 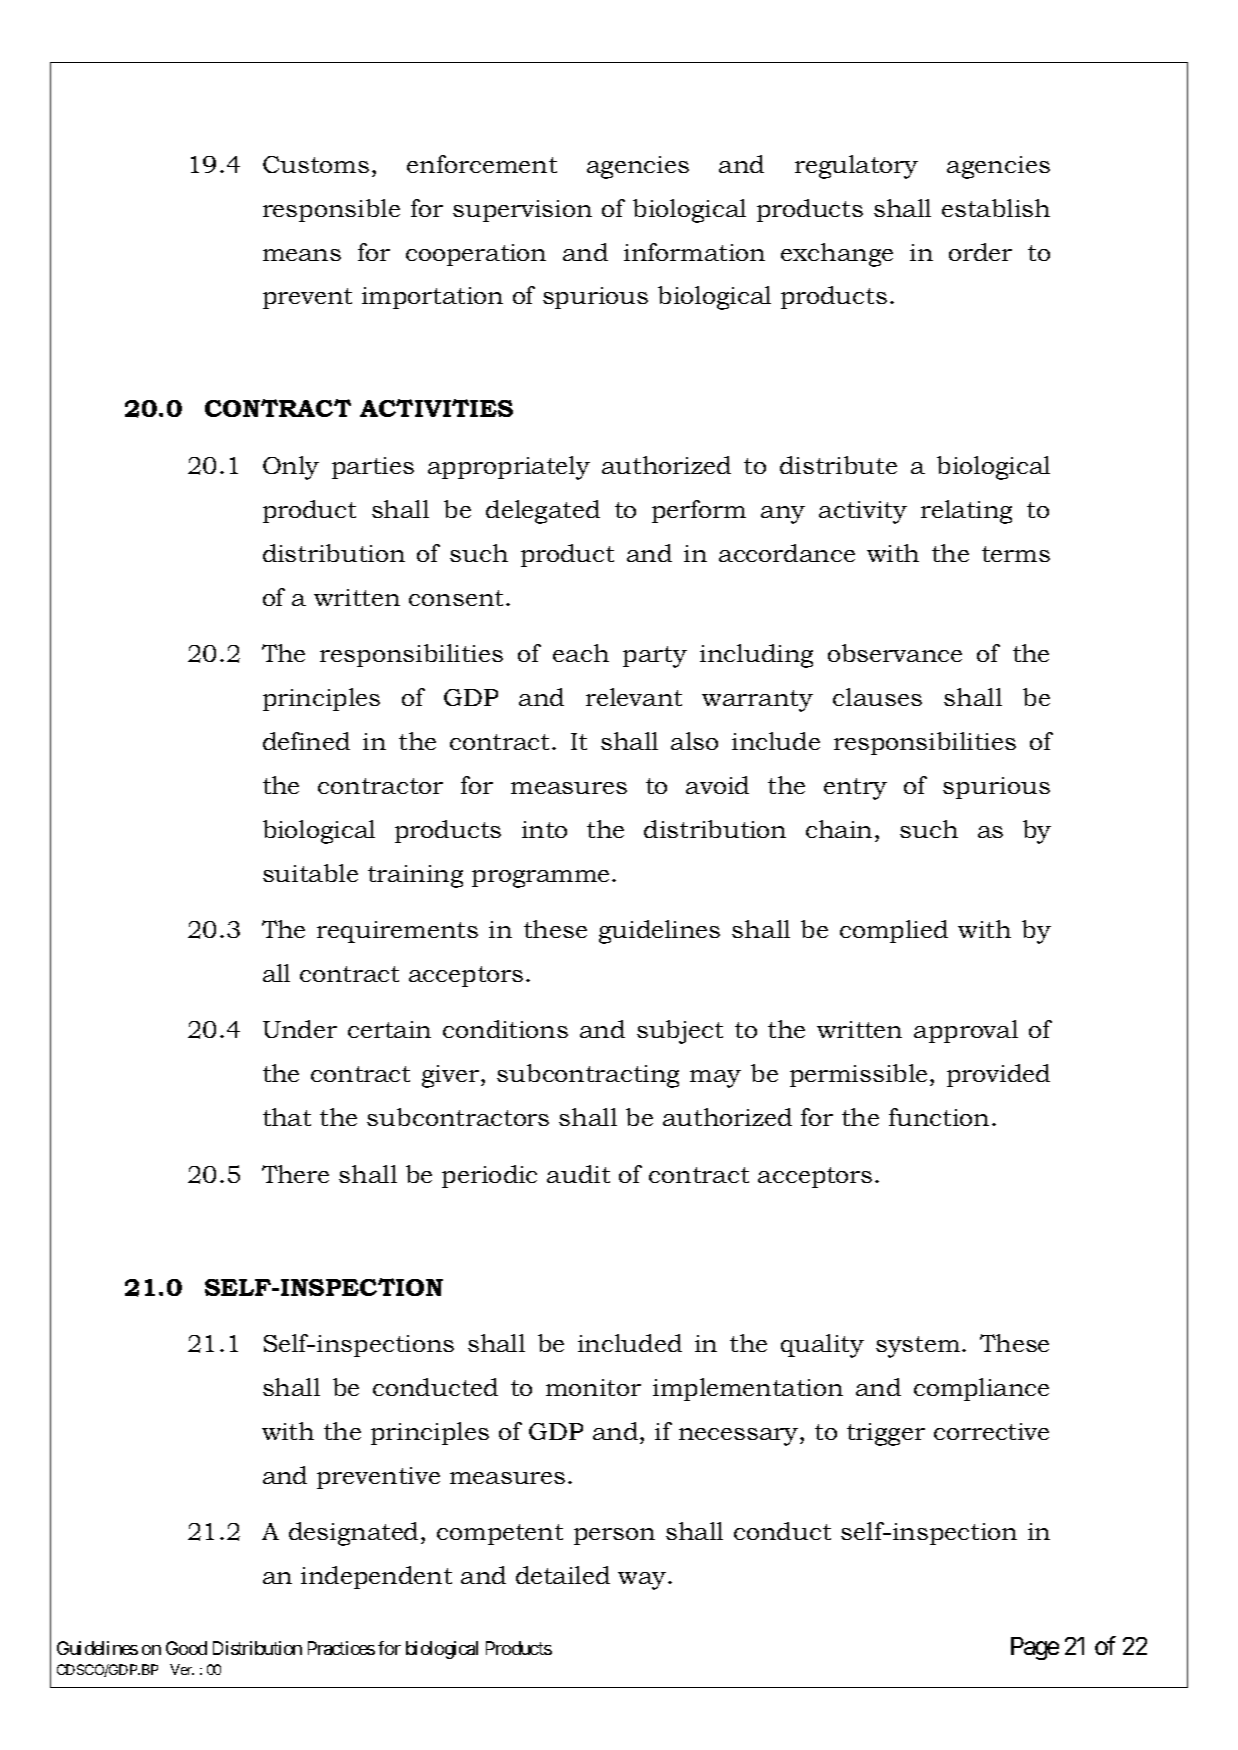 I want to click on regulatory, so click(x=856, y=167).
